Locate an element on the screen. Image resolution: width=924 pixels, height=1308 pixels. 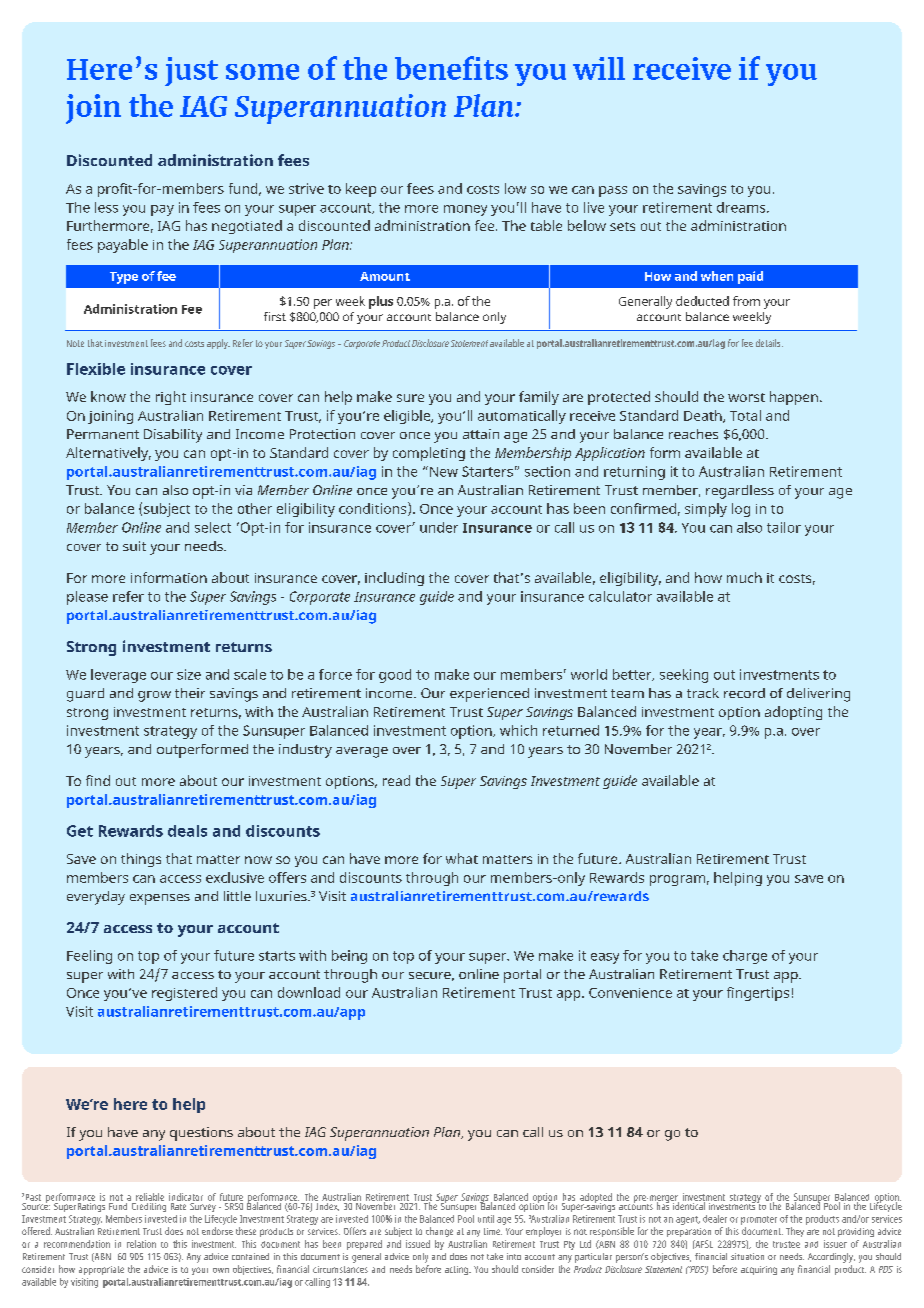
dreams is located at coordinates (742, 207).
